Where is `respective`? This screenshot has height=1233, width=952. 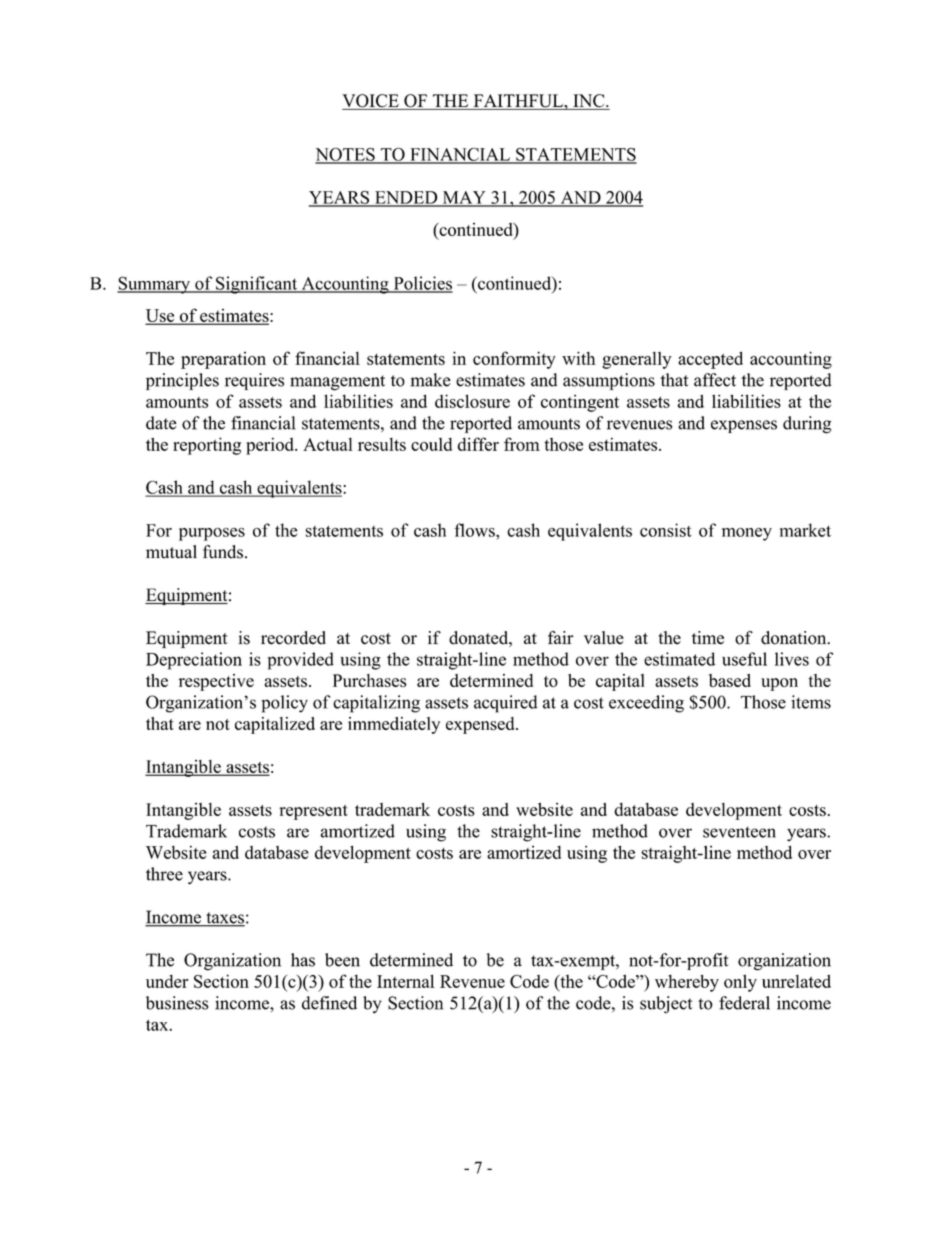 respective is located at coordinates (216, 682).
